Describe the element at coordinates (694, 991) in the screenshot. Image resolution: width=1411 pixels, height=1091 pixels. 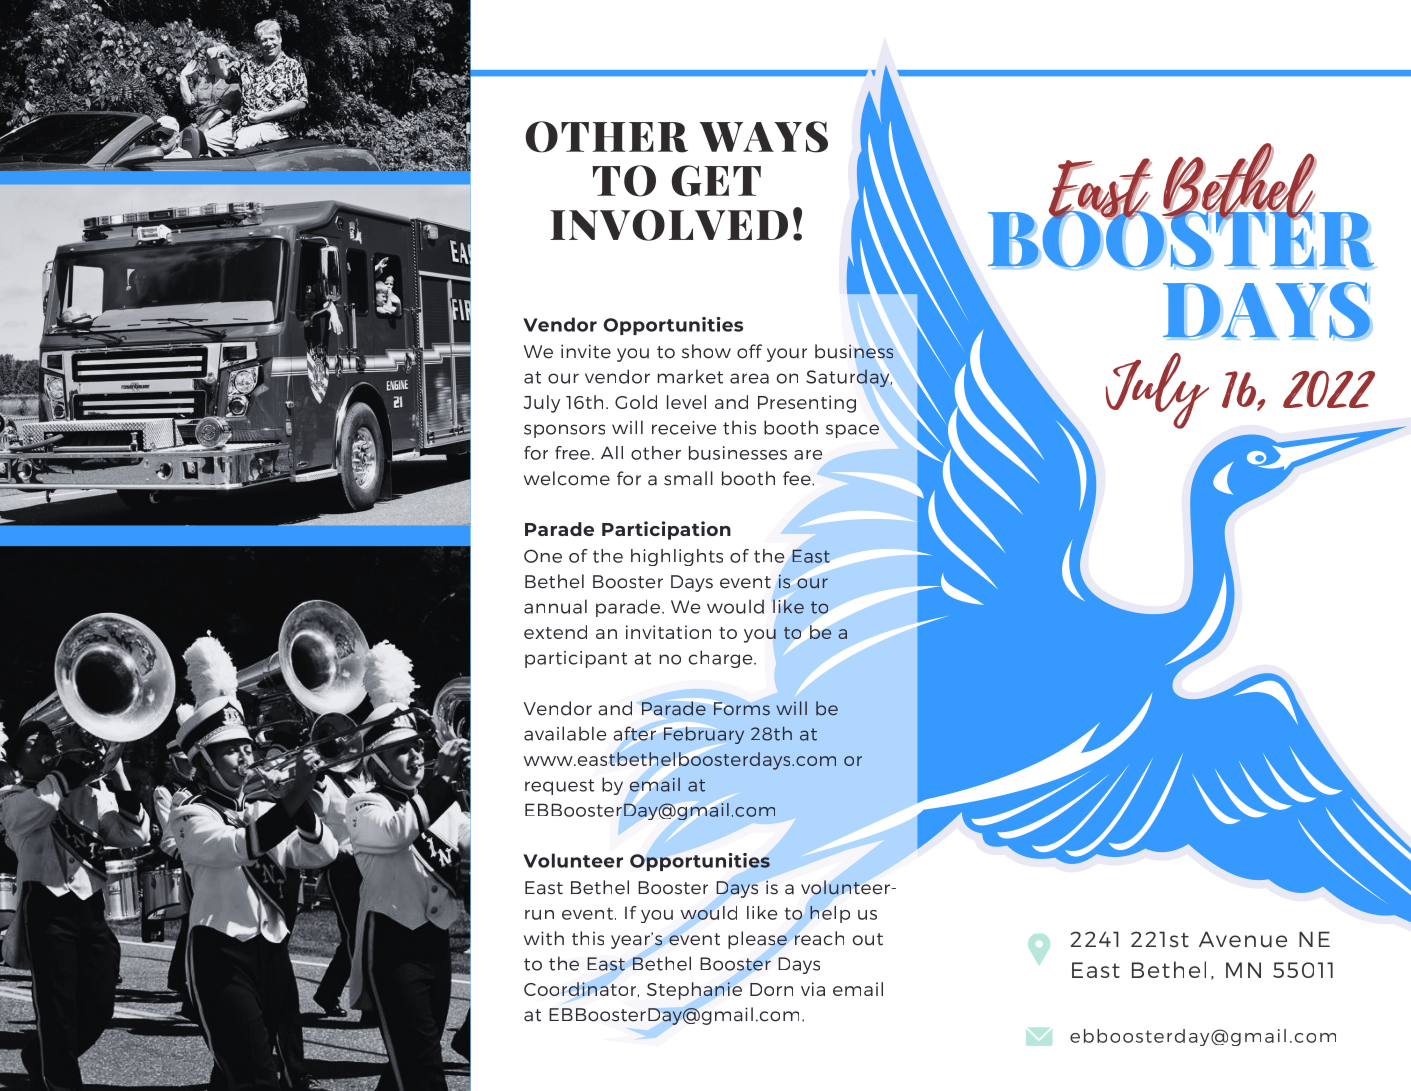
I see `Stephanie` at that location.
